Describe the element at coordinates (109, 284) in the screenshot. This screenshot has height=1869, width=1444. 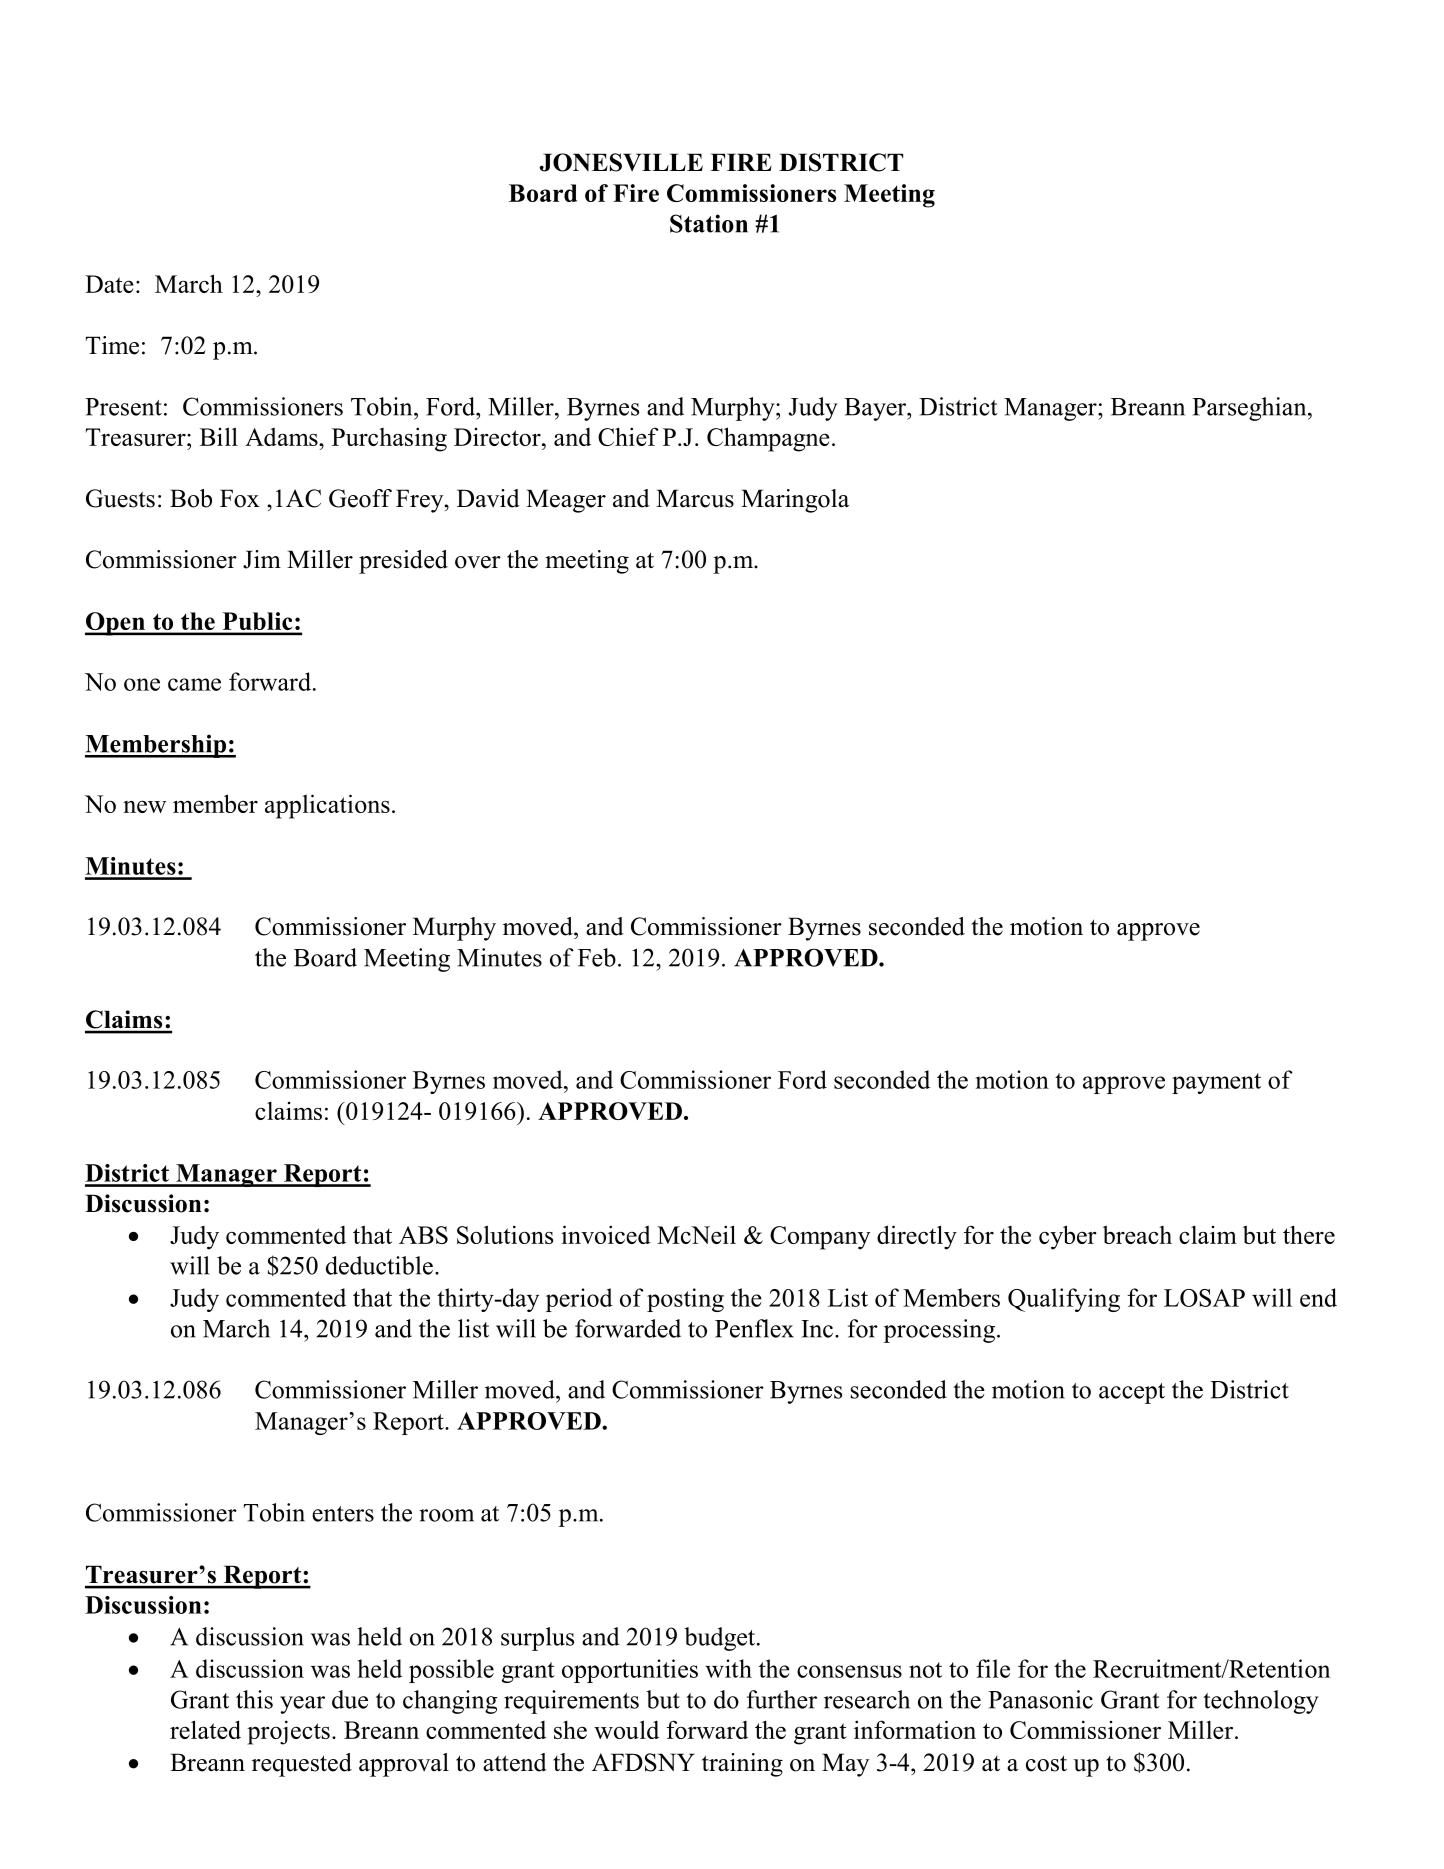
I see `Date` at that location.
